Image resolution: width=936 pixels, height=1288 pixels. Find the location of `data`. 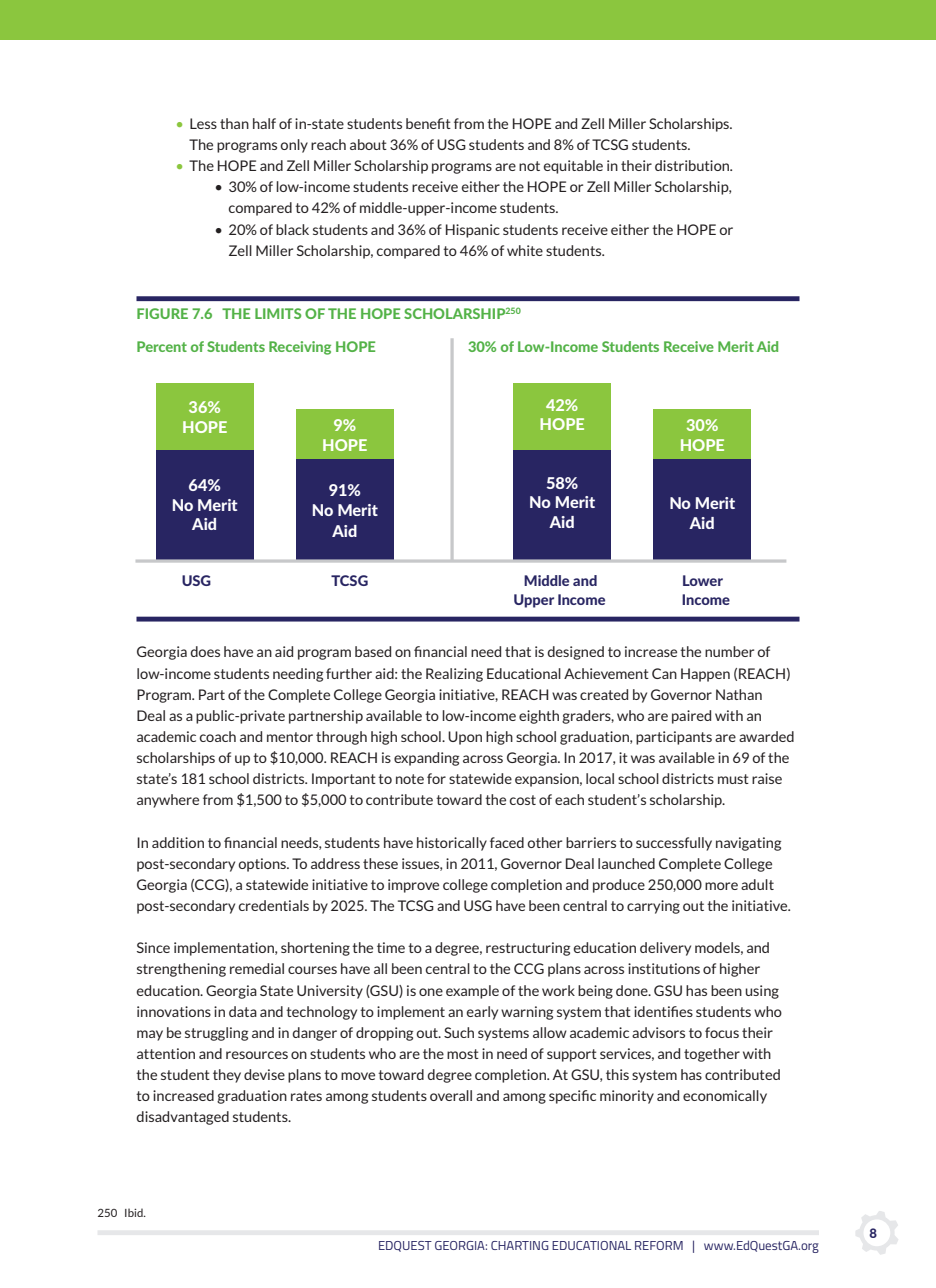

data is located at coordinates (243, 1011).
